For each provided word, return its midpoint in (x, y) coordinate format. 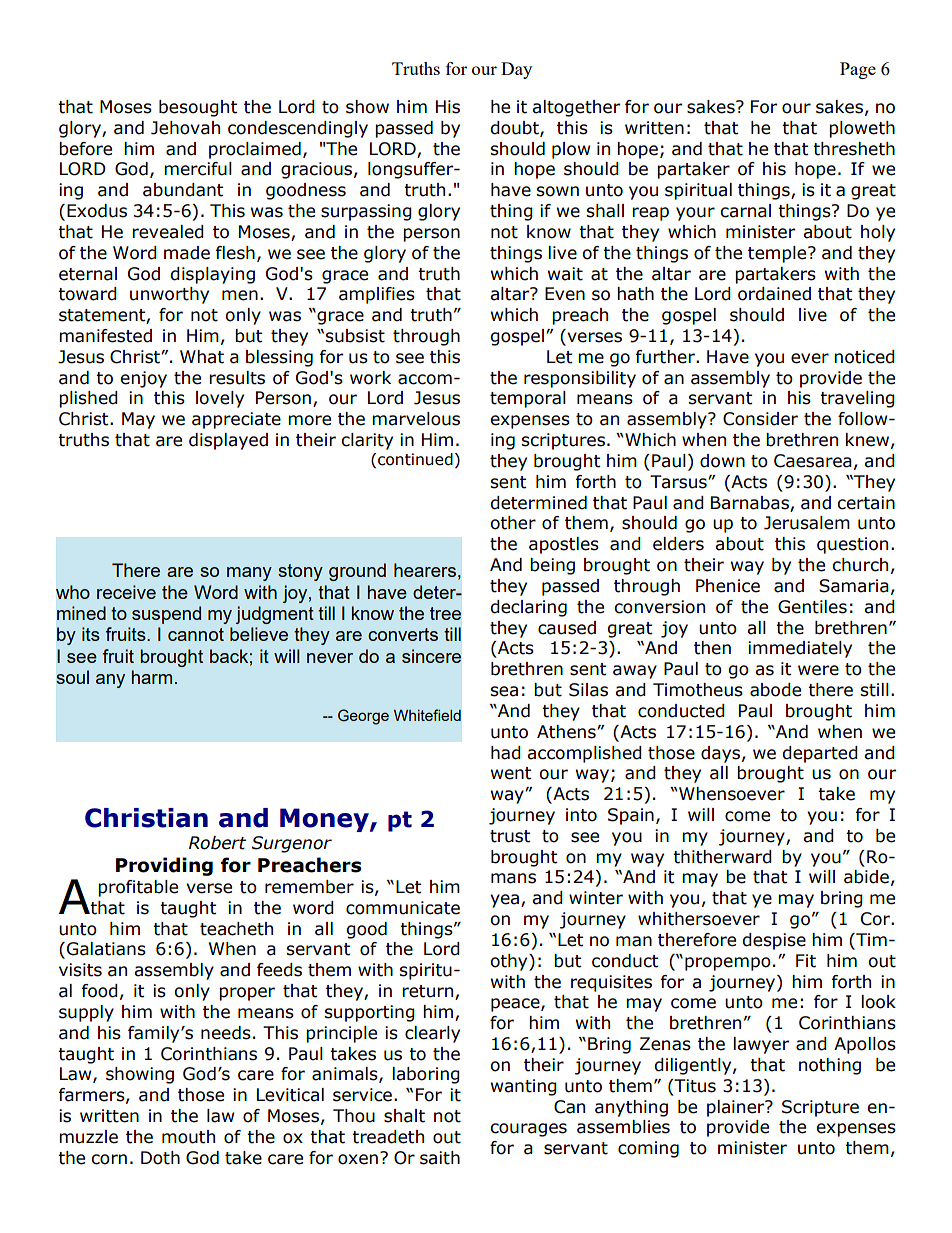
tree (445, 613)
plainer (737, 1108)
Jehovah (185, 128)
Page (858, 70)
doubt (515, 128)
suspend (166, 615)
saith (440, 1158)
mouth (188, 1137)
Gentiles (812, 607)
